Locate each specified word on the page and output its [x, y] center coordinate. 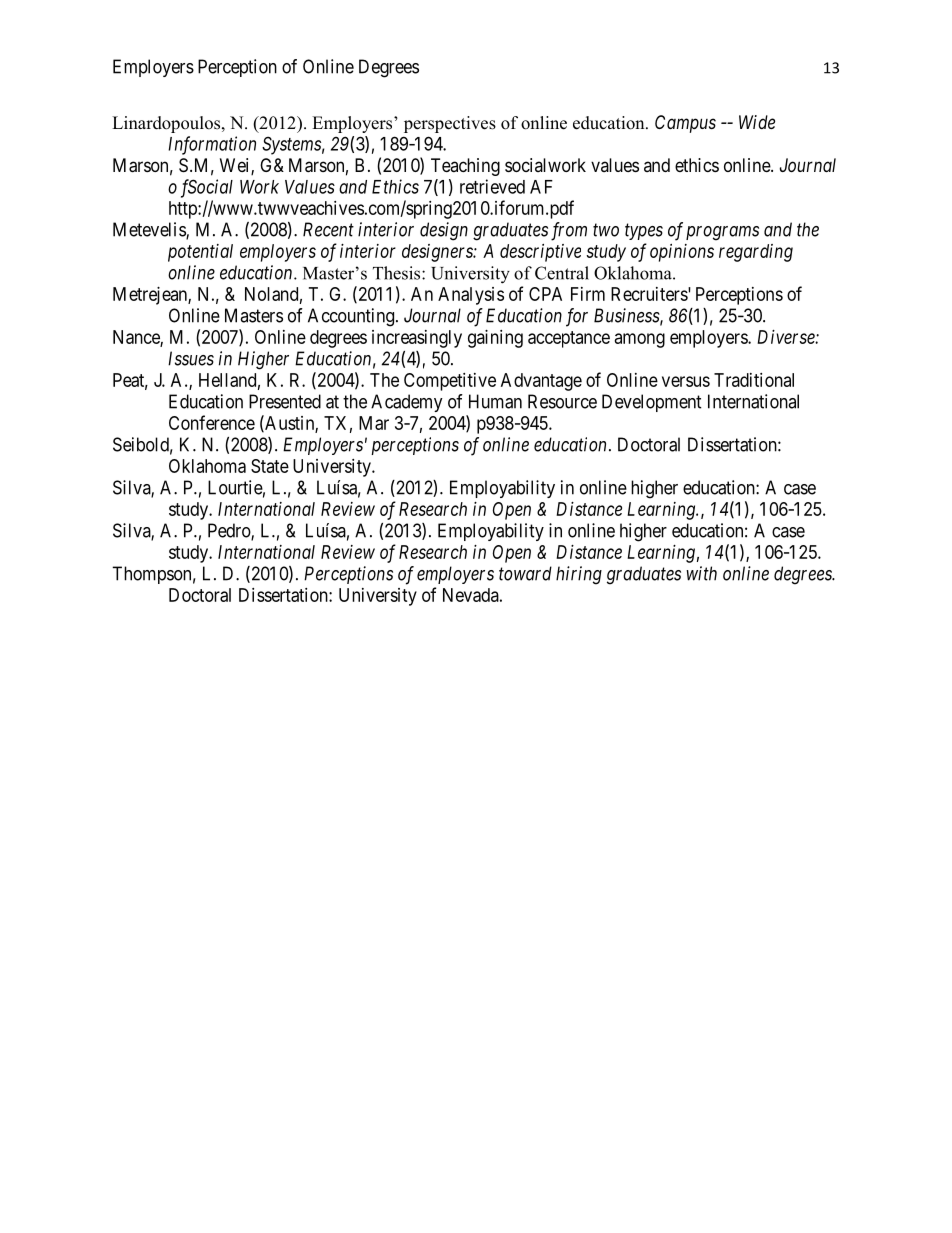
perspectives [450, 124]
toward [525, 573]
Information [212, 145]
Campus [685, 124]
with [701, 573]
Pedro [230, 531]
